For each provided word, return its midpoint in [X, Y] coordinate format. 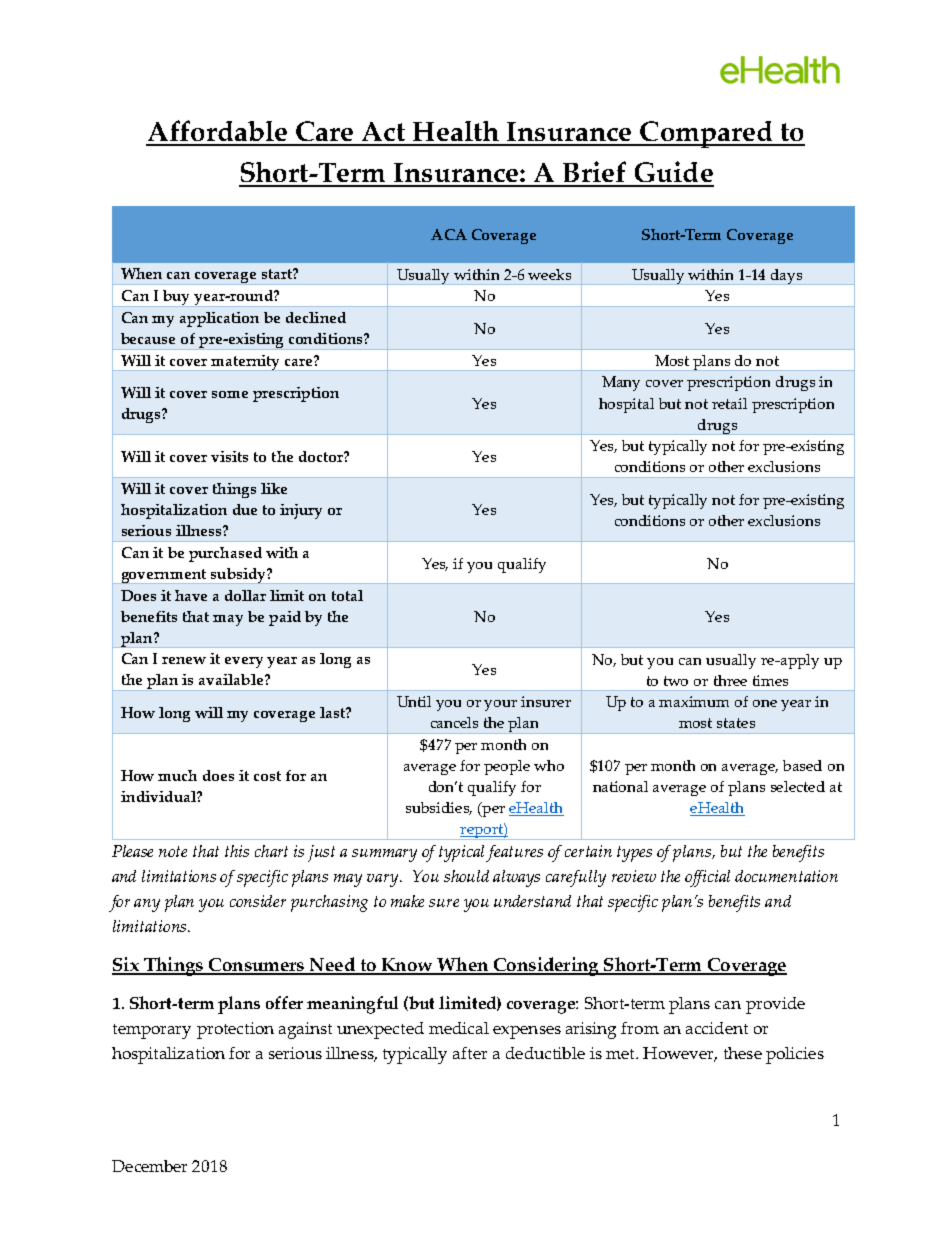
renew [184, 660]
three [730, 680]
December [149, 1166]
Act [383, 133]
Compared [706, 134]
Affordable [218, 132]
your [500, 705]
